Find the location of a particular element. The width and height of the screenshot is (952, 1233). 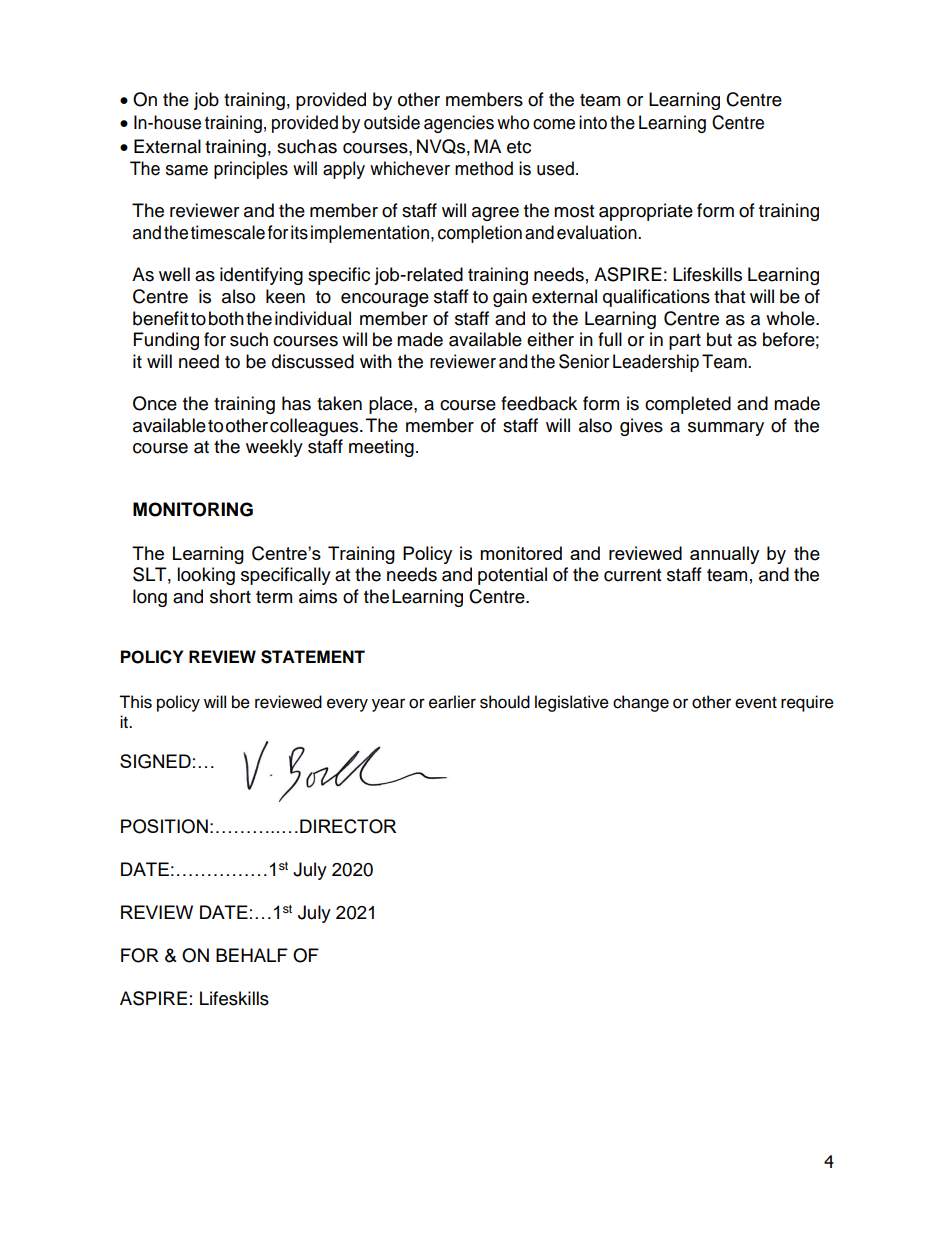

summary is located at coordinates (726, 429).
